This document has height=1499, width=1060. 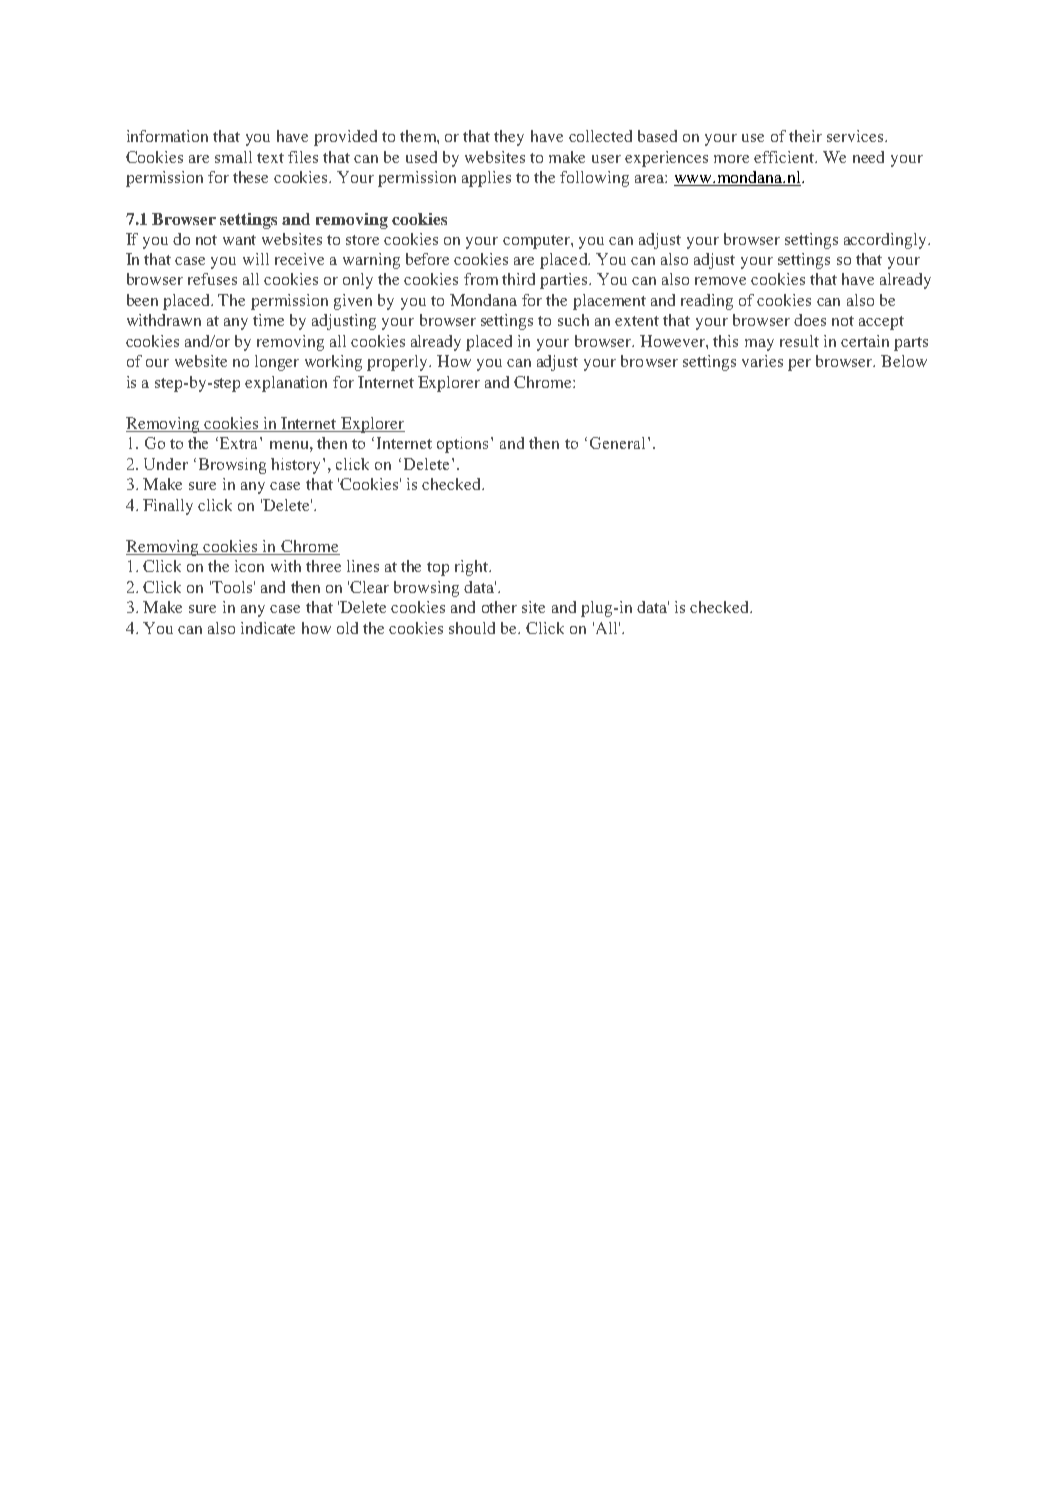 What do you see at coordinates (762, 361) in the document?
I see `varies` at bounding box center [762, 361].
